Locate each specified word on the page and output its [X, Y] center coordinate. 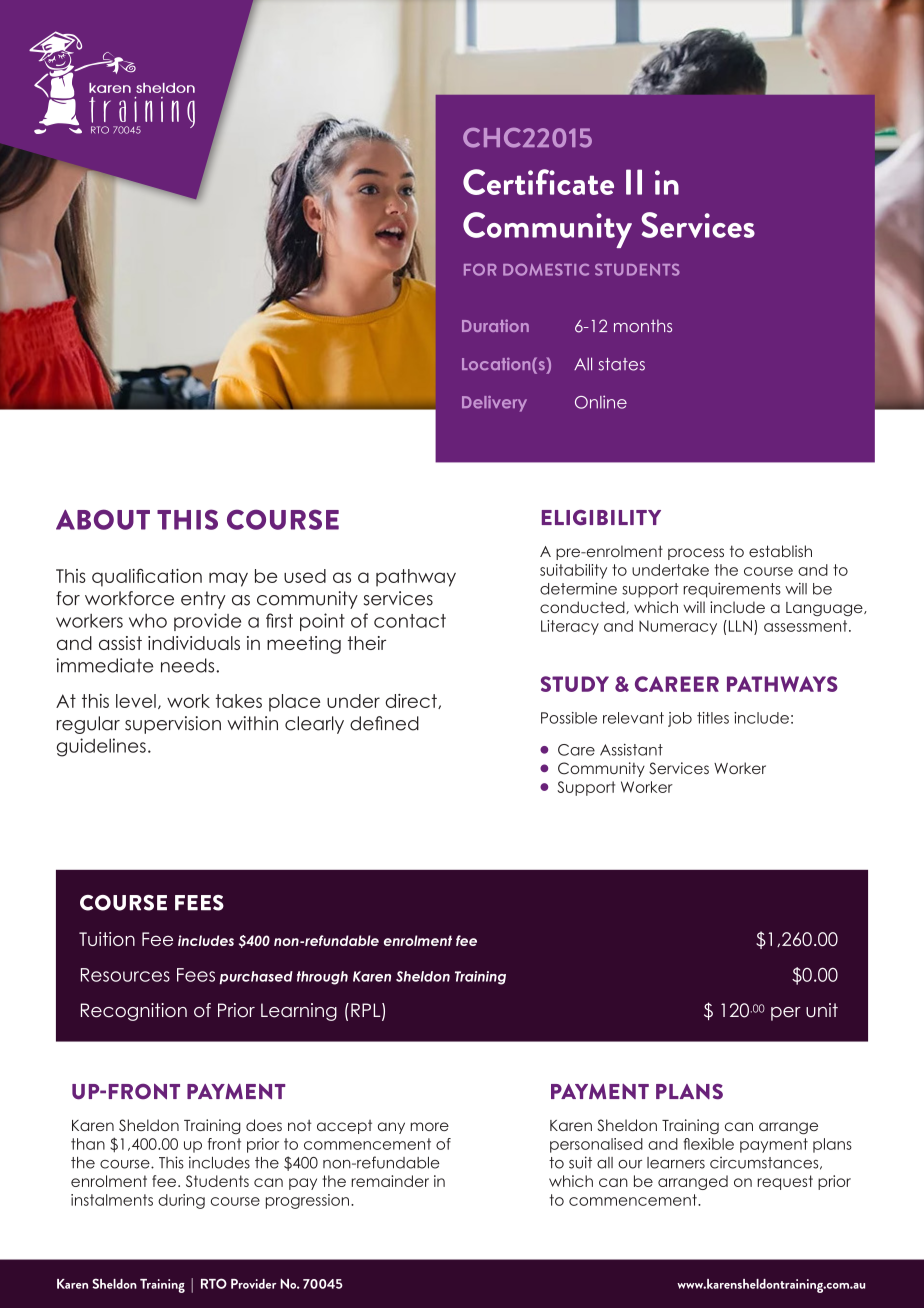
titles [713, 718]
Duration [495, 325]
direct [412, 701]
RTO [214, 1283]
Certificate [538, 182]
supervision [173, 725]
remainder [390, 1181]
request [785, 1182]
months [643, 326]
